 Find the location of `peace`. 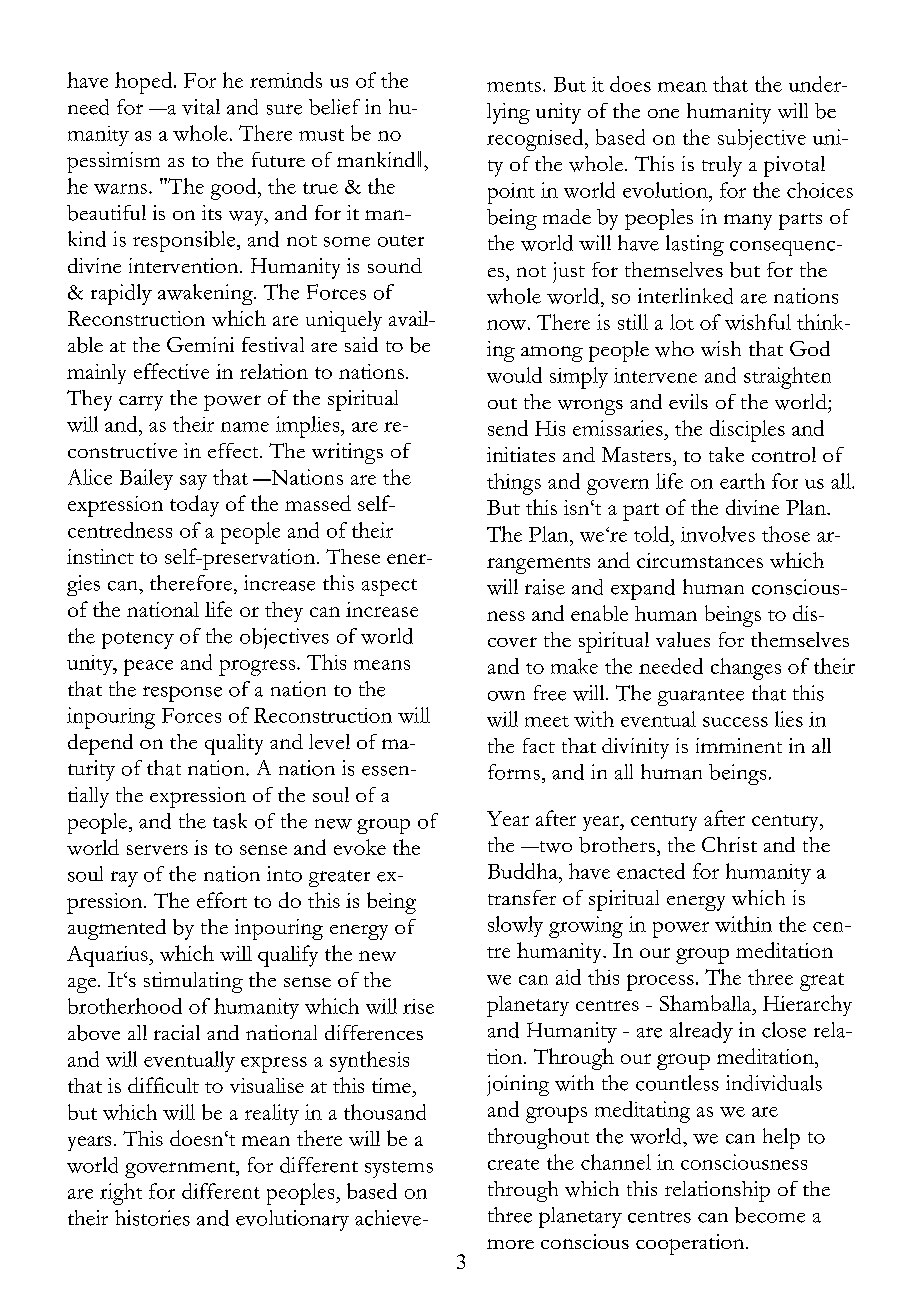

peace is located at coordinates (148, 667).
